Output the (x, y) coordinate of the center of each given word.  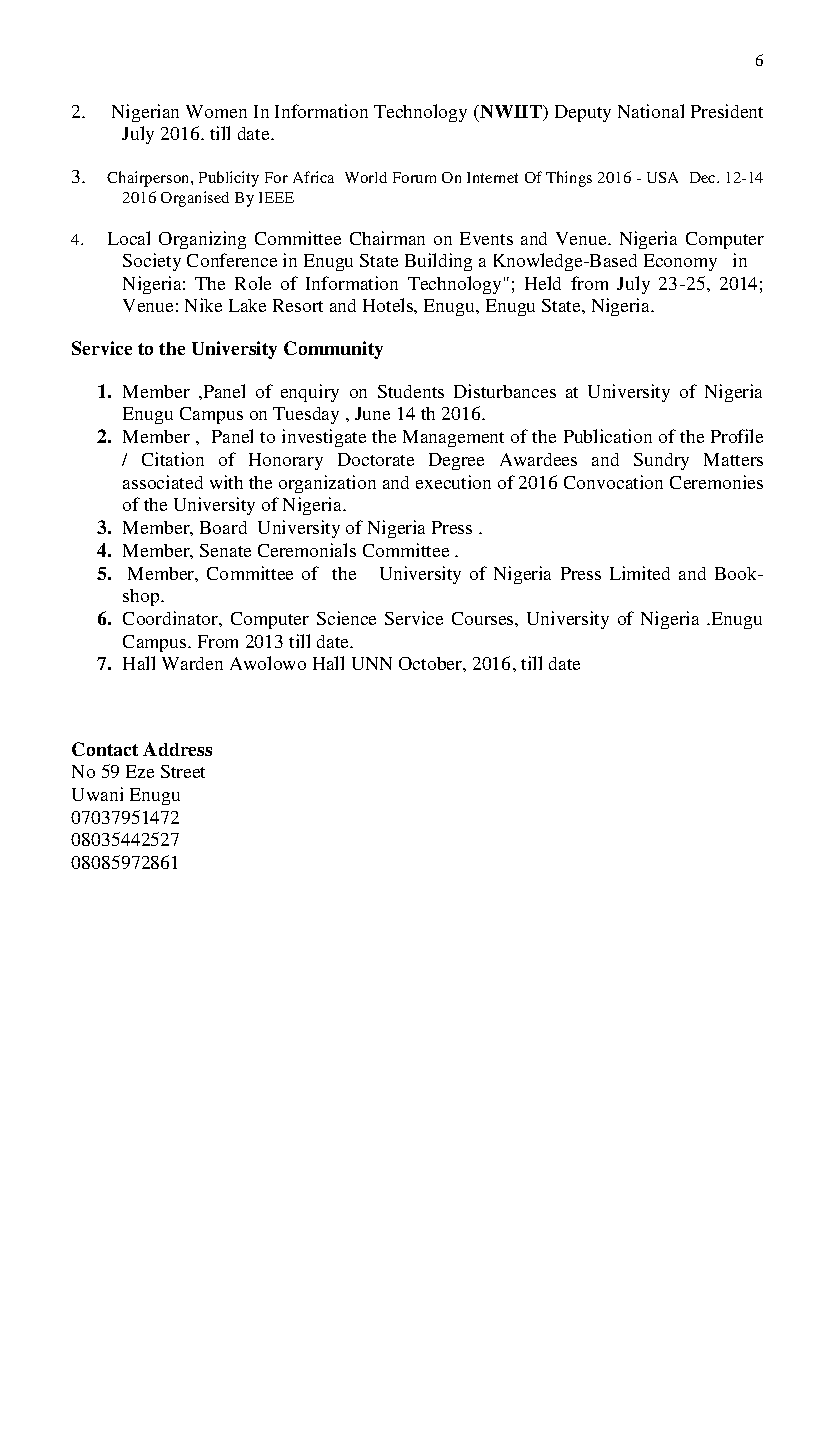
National (651, 111)
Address (177, 749)
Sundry (661, 461)
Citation (173, 459)
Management (453, 438)
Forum (414, 177)
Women (216, 111)
